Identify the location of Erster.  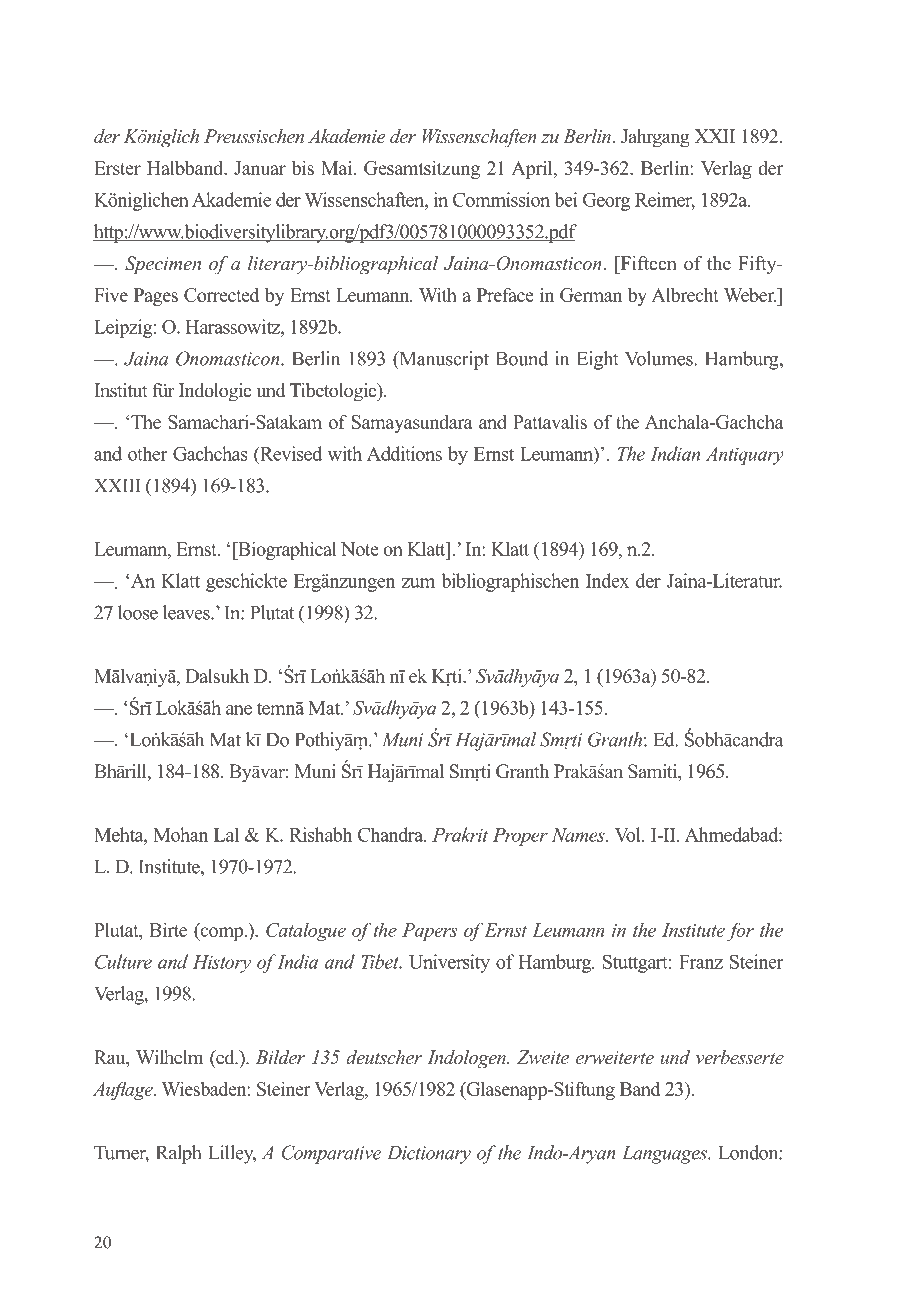
(117, 168).
